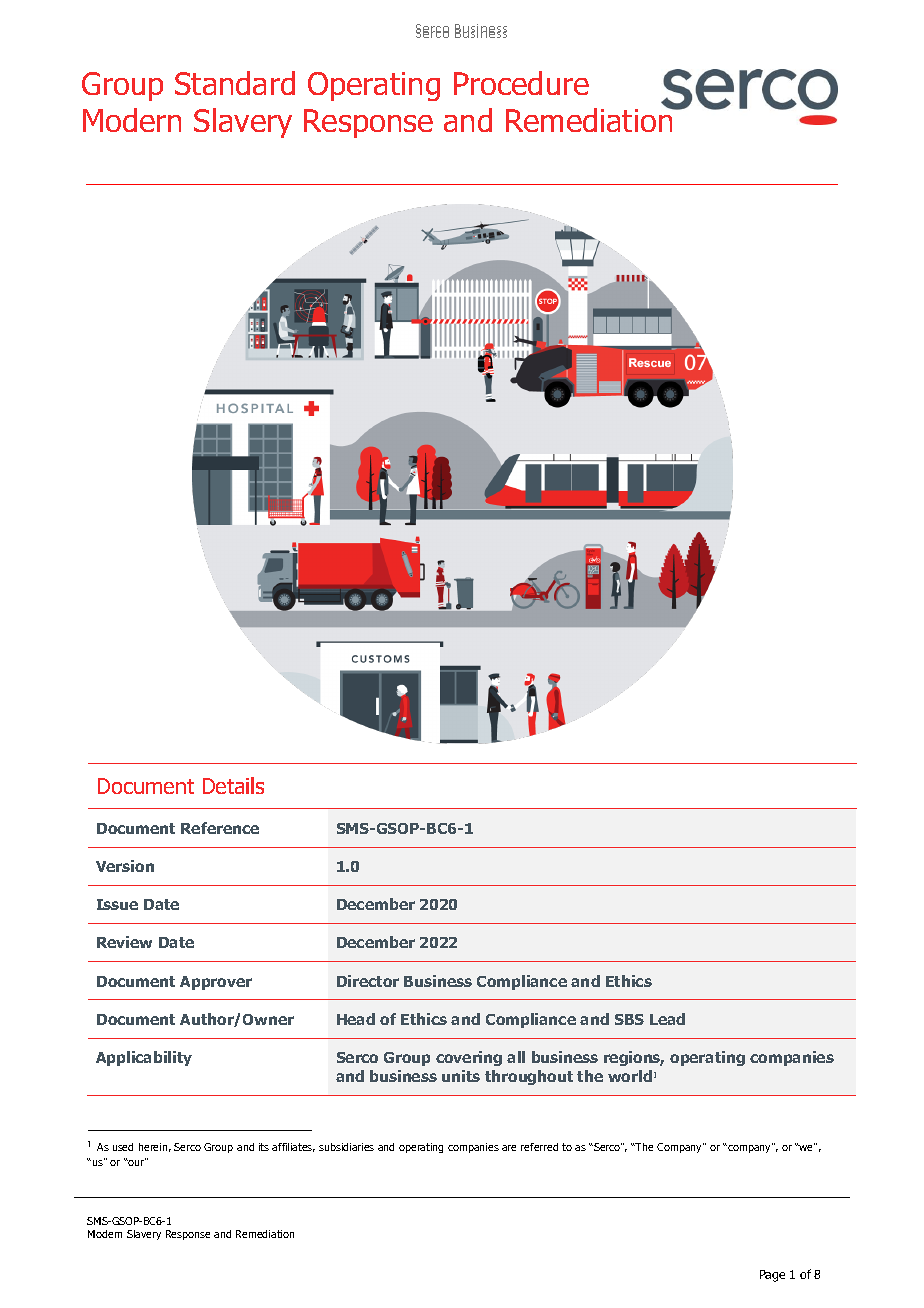  I want to click on Procedure, so click(521, 83).
